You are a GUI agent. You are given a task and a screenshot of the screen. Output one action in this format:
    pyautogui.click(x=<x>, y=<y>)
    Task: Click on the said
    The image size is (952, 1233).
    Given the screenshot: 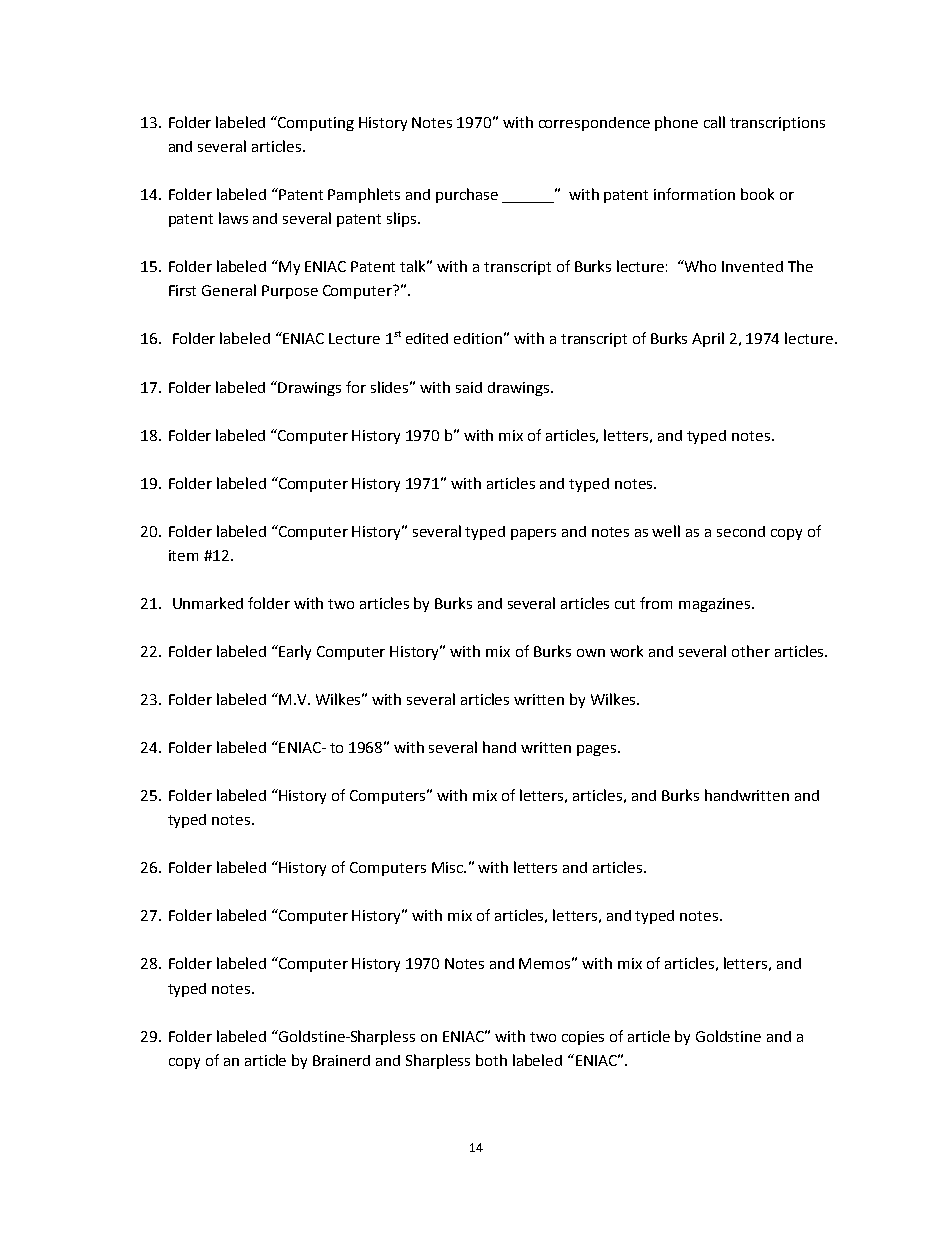 What is the action you would take?
    pyautogui.click(x=469, y=387)
